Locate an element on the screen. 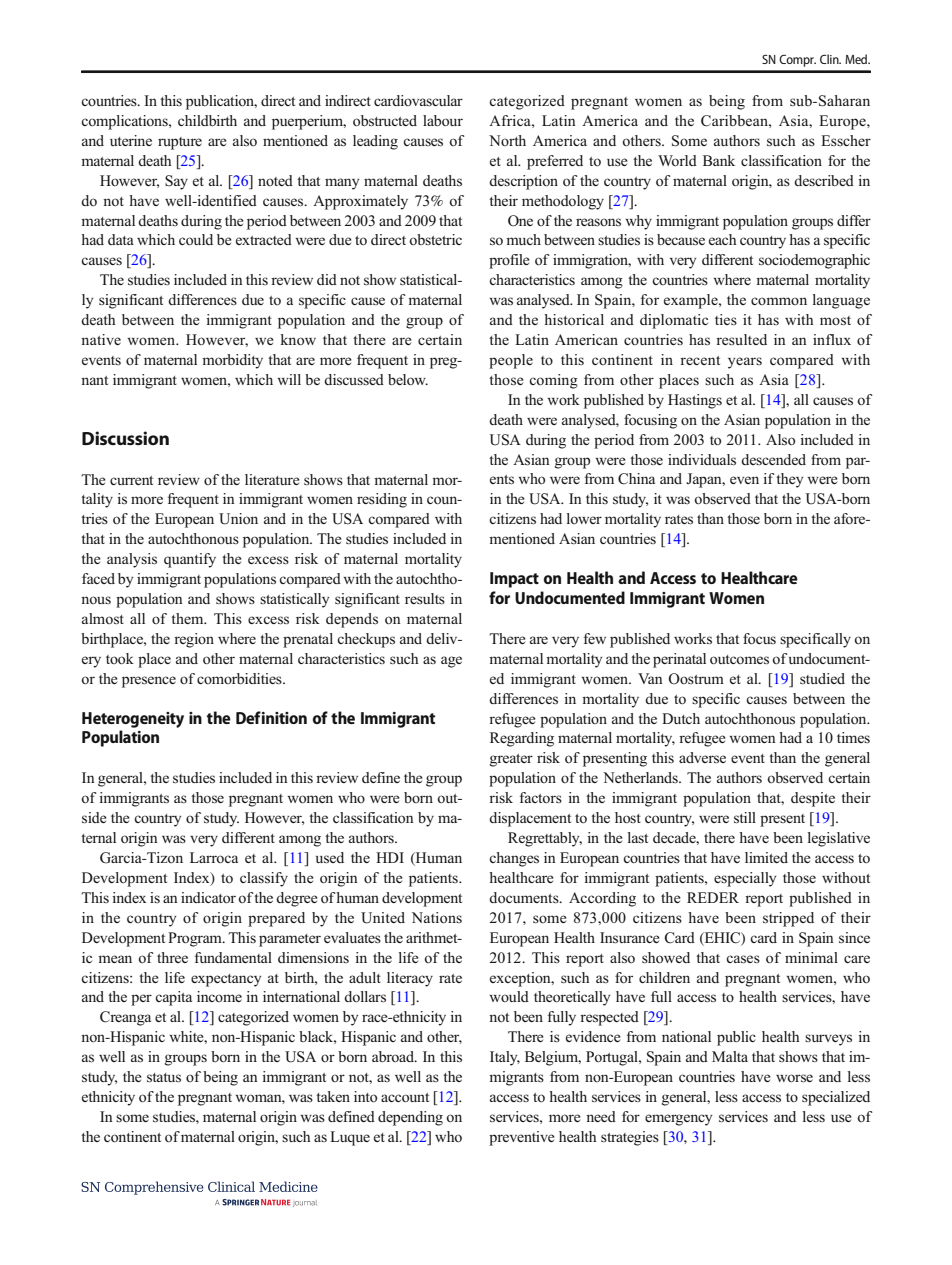  rupture is located at coordinates (180, 143).
